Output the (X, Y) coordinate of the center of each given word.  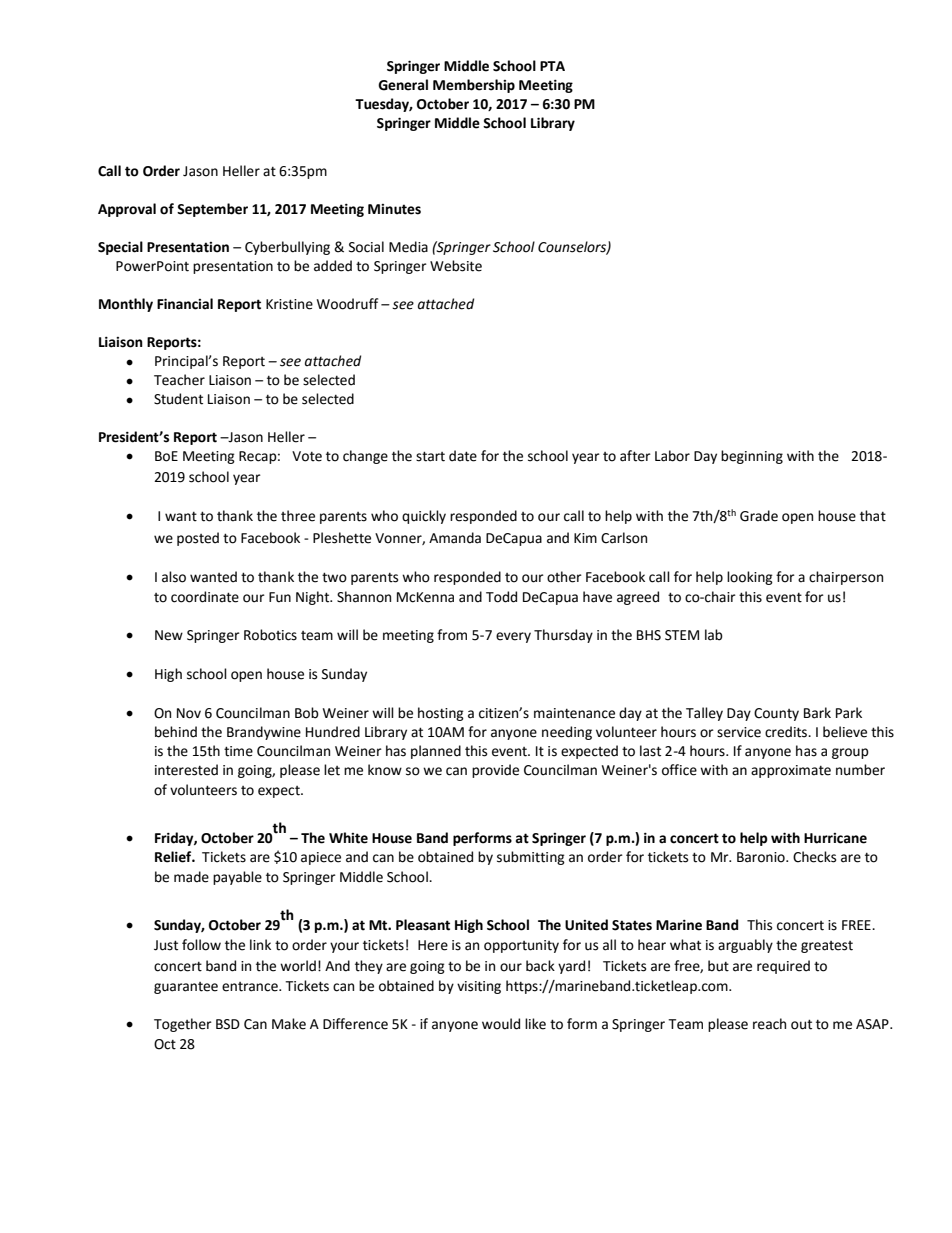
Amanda (455, 538)
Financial (185, 304)
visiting (479, 987)
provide (495, 771)
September (212, 210)
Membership (474, 86)
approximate (791, 771)
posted (198, 539)
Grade (759, 516)
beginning (752, 457)
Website (456, 266)
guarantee (186, 988)
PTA (552, 66)
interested (186, 770)
